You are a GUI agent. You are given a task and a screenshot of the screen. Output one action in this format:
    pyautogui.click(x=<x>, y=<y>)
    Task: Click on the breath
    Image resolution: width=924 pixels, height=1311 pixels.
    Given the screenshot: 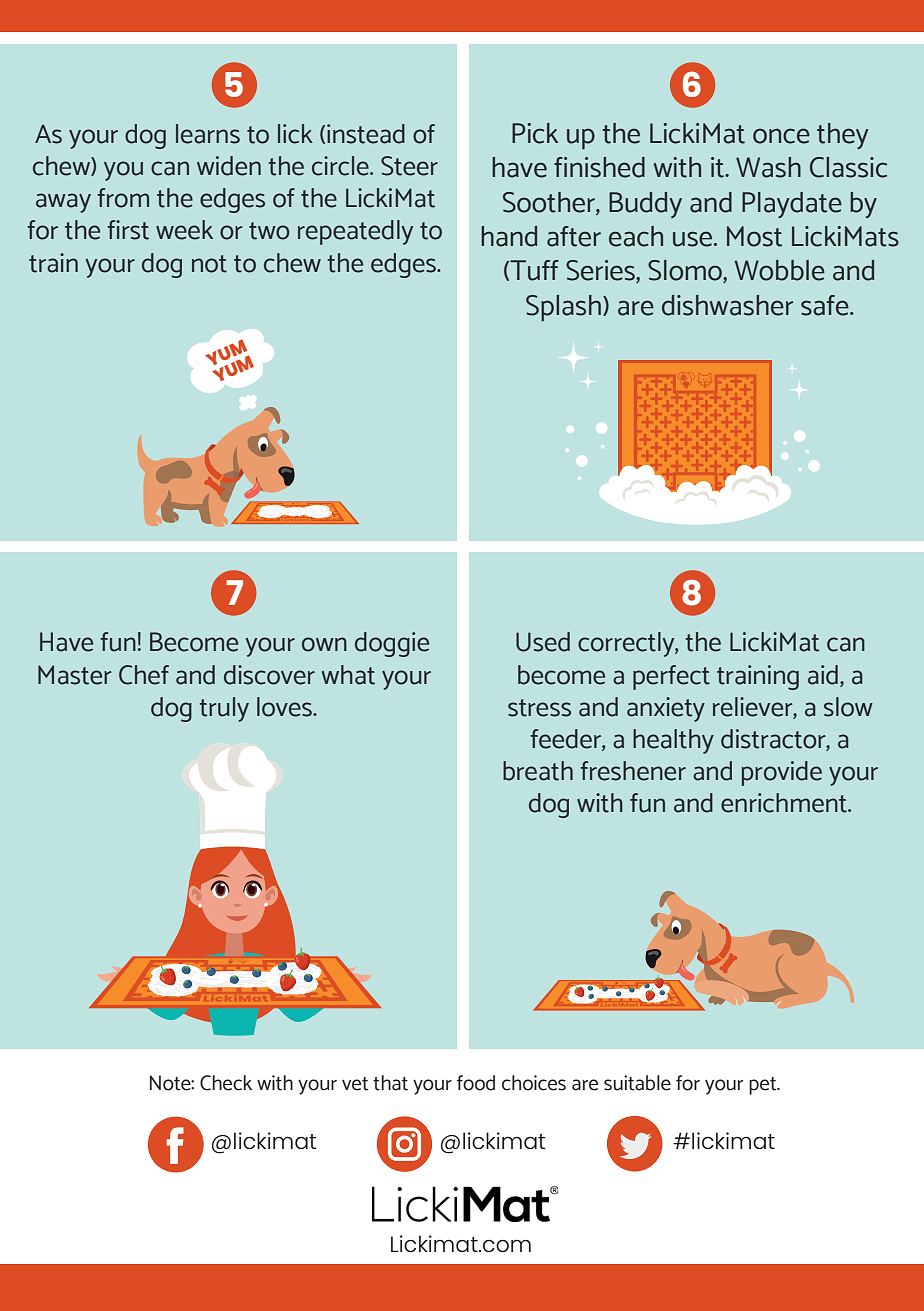 What is the action you would take?
    pyautogui.click(x=538, y=771)
